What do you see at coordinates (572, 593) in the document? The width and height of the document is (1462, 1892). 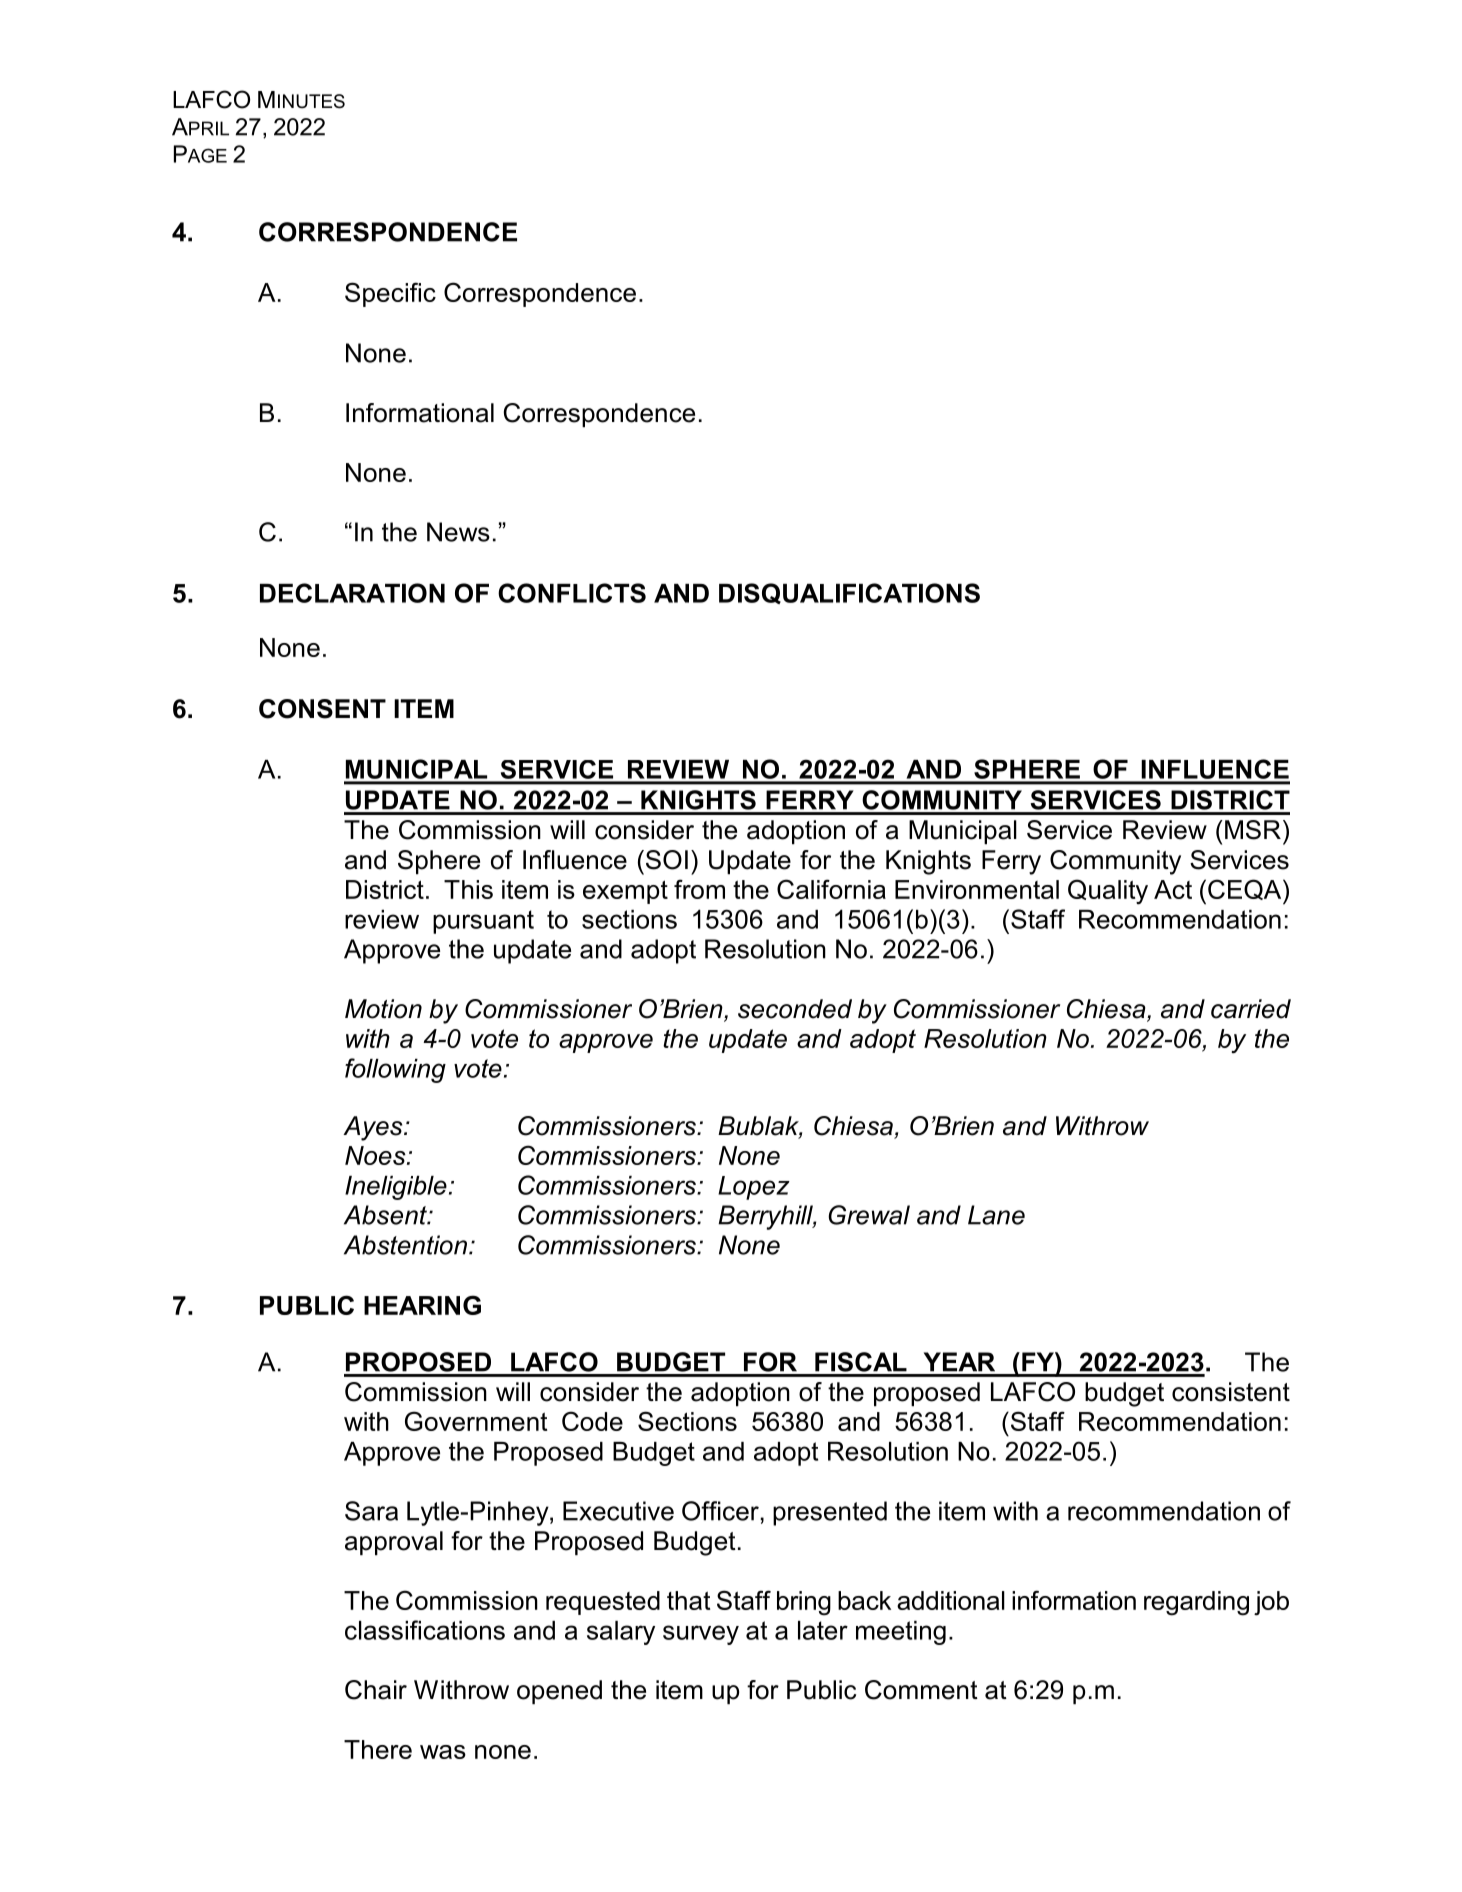 I see `CONFLICTS` at bounding box center [572, 593].
